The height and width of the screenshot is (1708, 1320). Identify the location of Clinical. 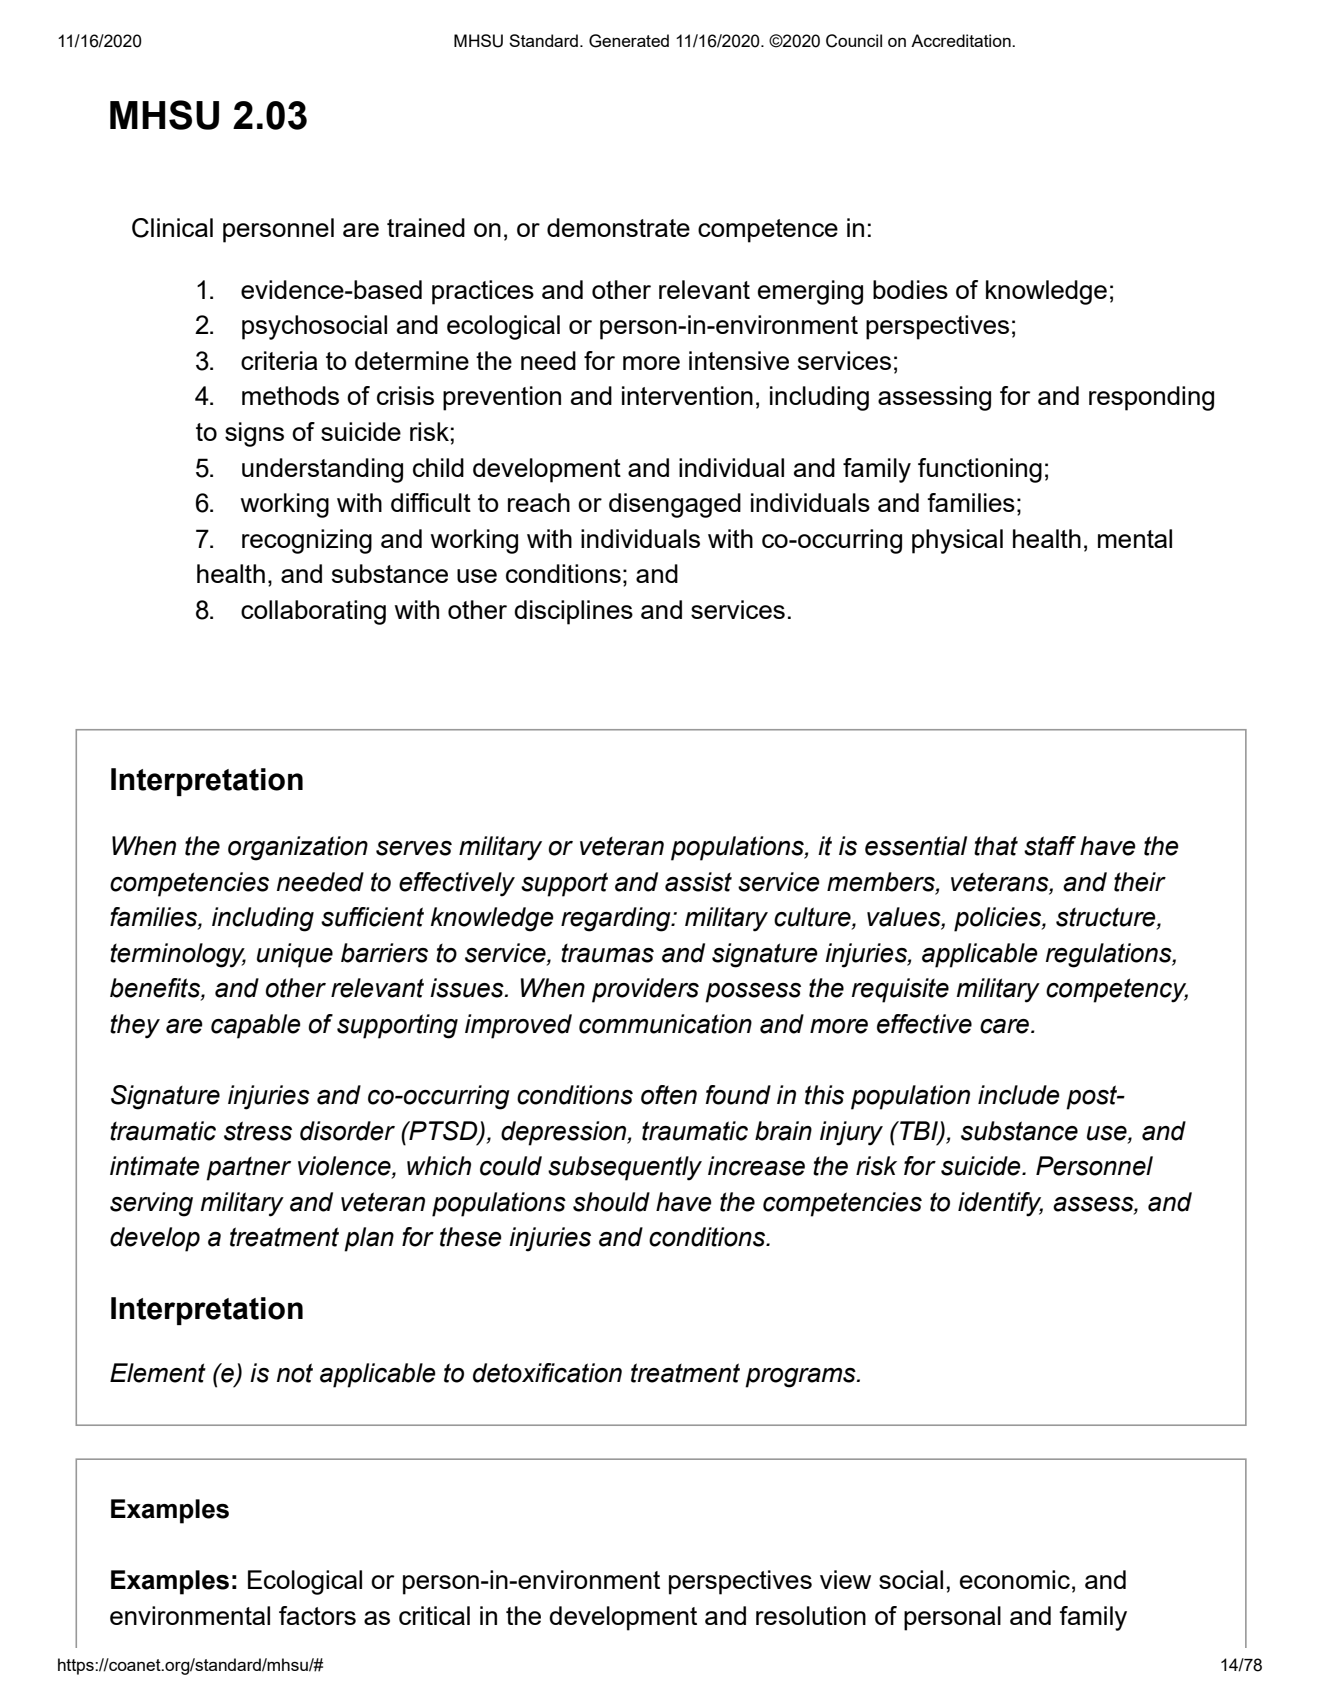
(172, 228).
